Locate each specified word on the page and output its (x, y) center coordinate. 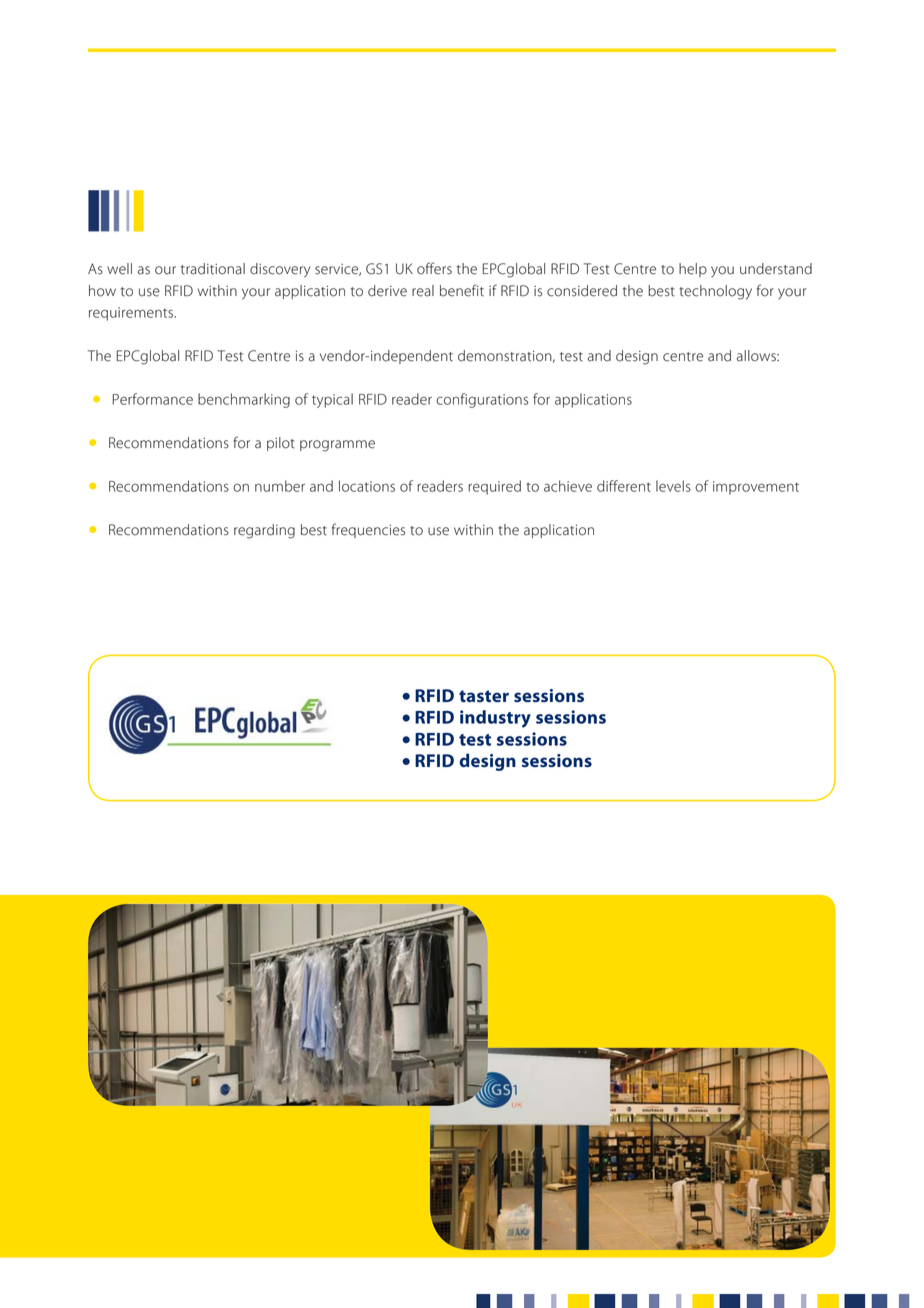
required (494, 487)
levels (673, 486)
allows (757, 356)
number (280, 486)
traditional (213, 269)
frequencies (368, 530)
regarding (264, 531)
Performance (152, 399)
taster (484, 696)
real (423, 291)
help (693, 270)
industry (495, 719)
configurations (482, 400)
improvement (756, 488)
